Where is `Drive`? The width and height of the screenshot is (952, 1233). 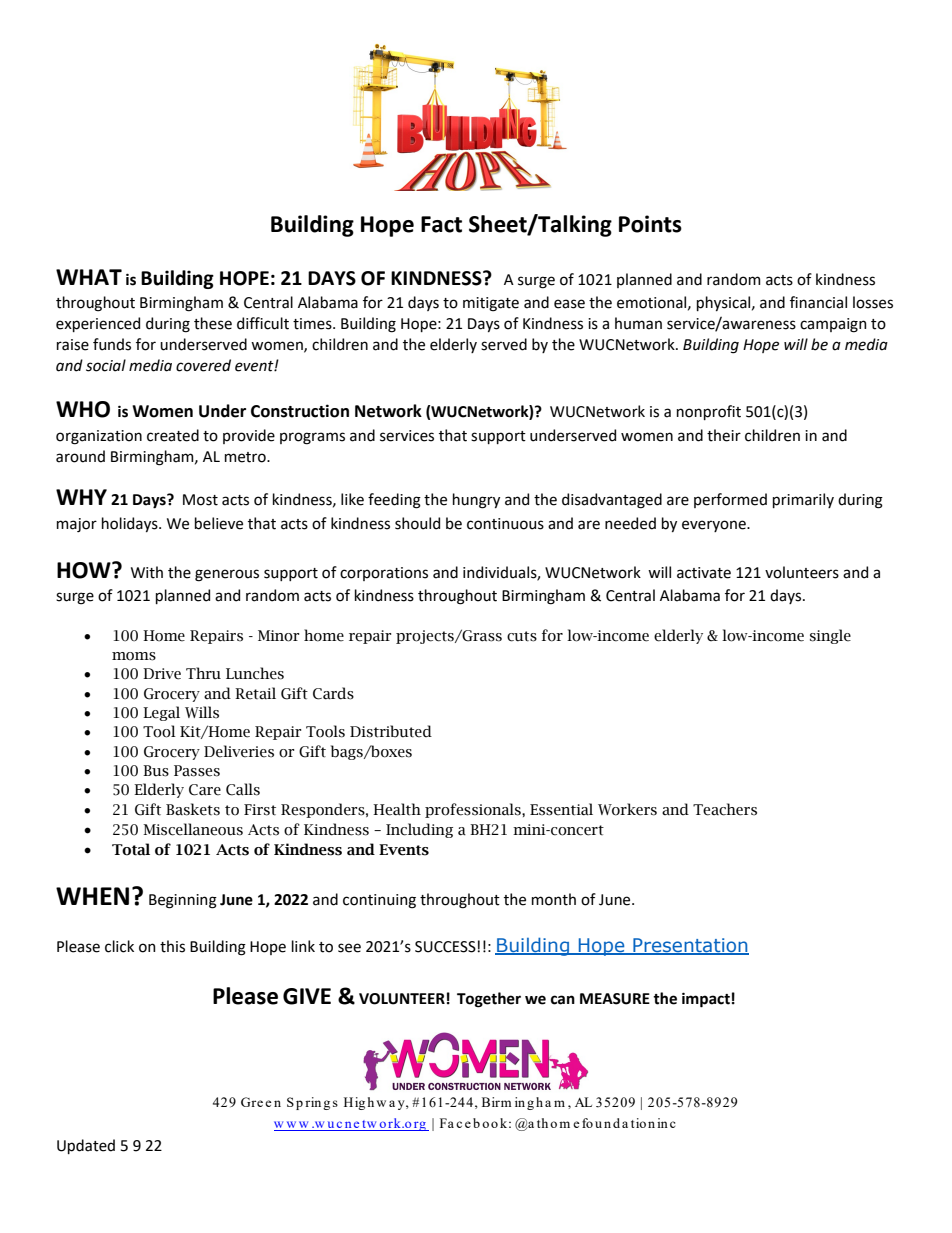
Drive is located at coordinates (162, 674).
